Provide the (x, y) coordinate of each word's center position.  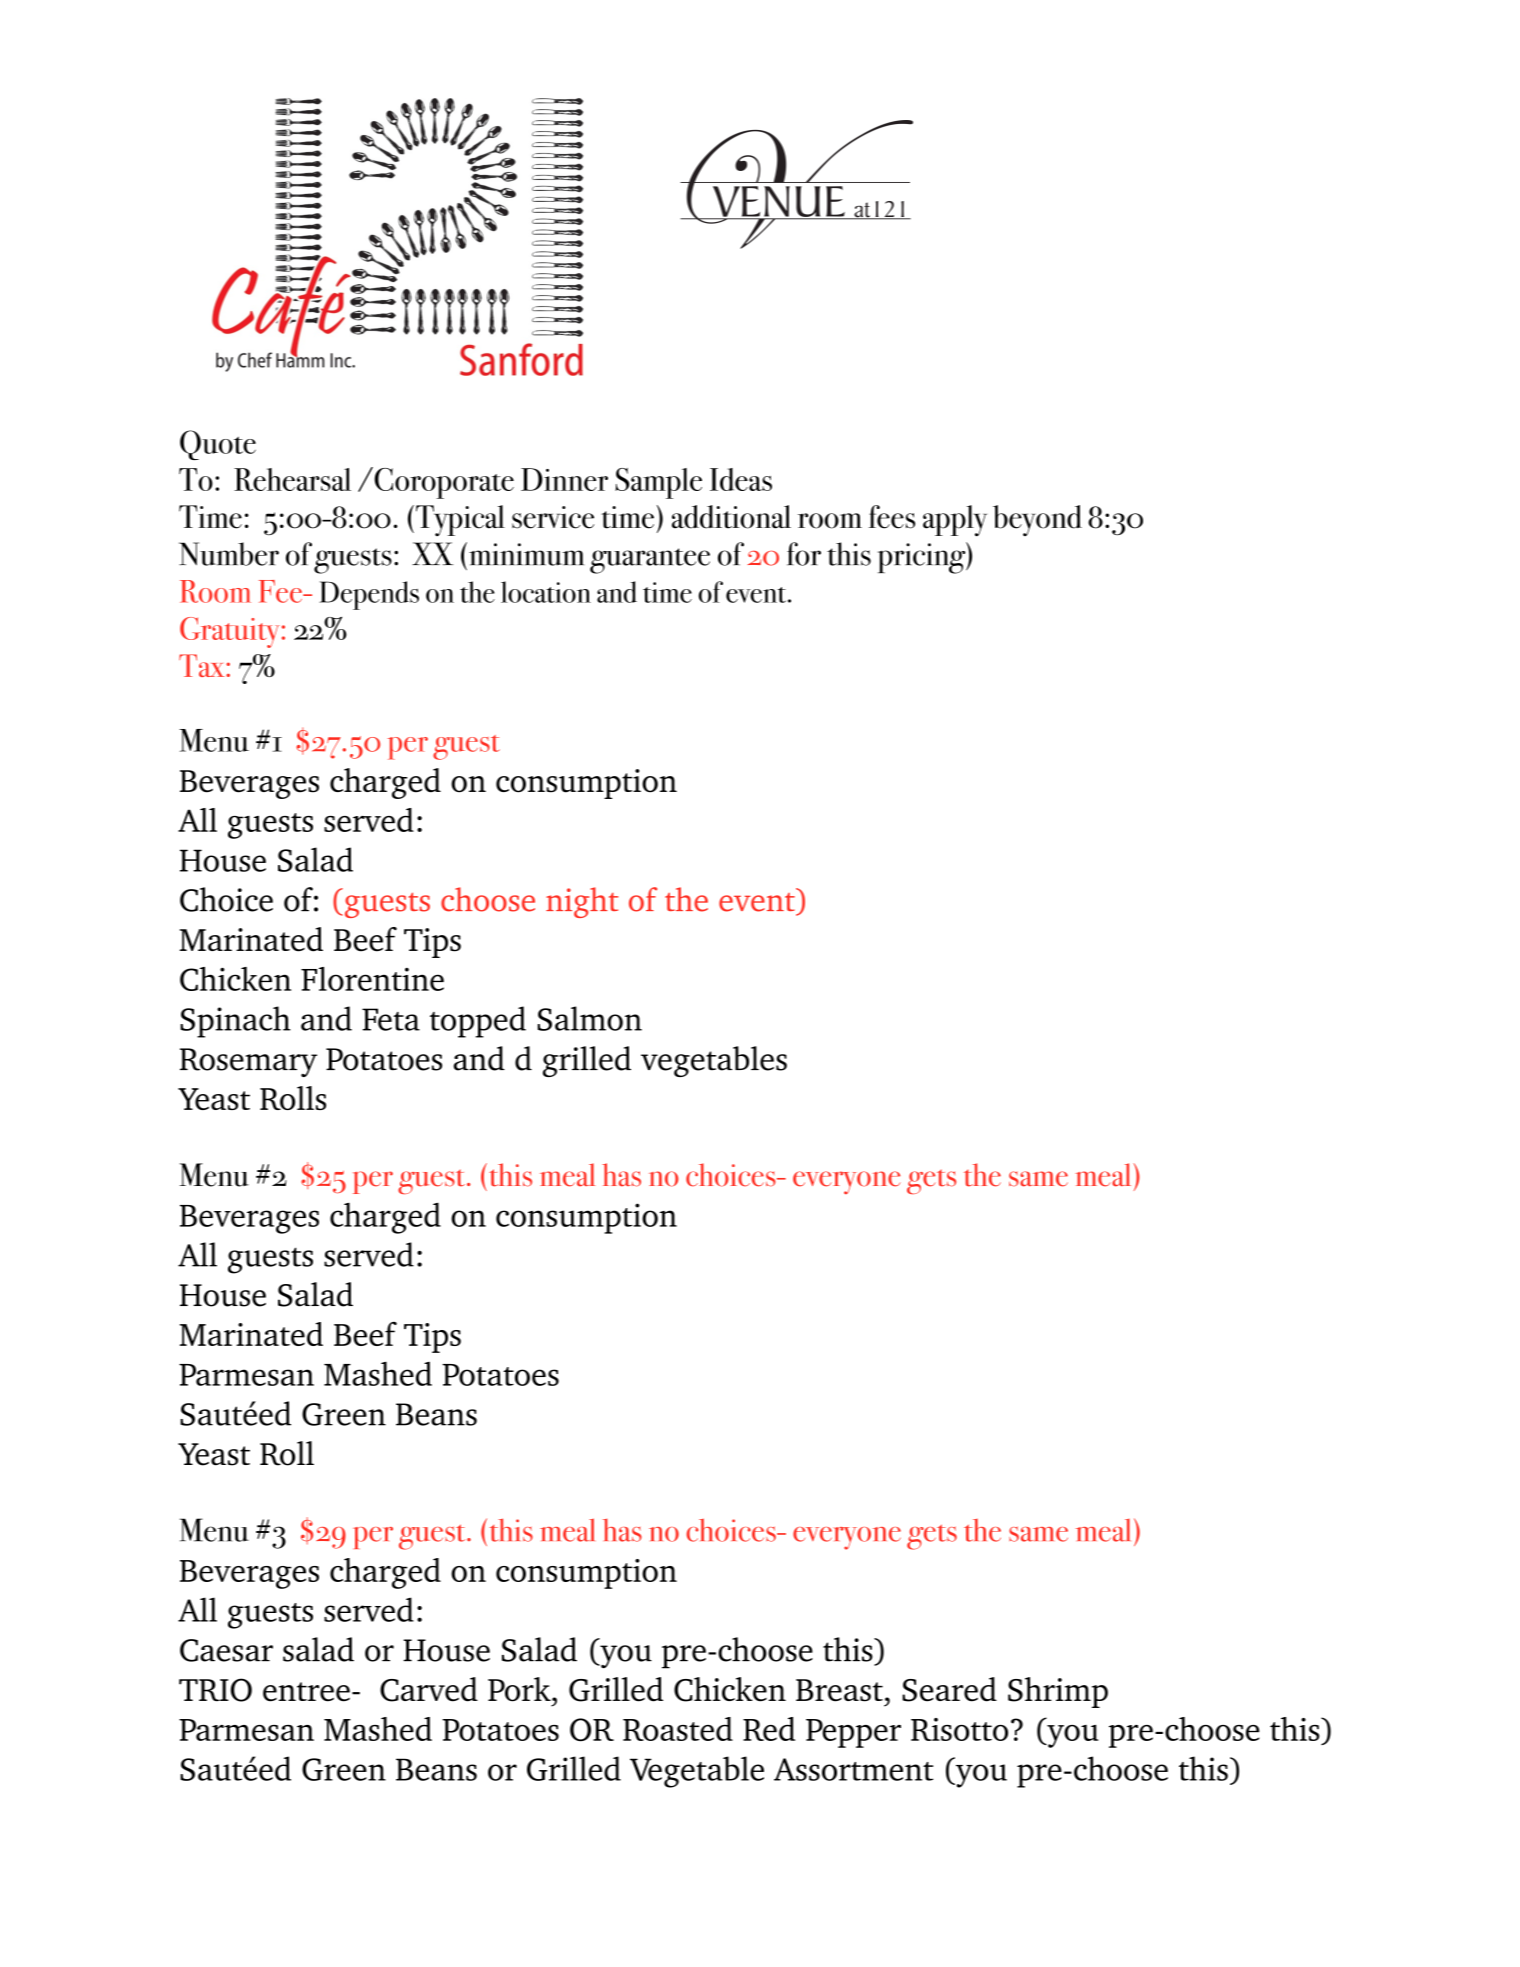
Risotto (959, 1729)
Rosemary (248, 1062)
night (582, 902)
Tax (203, 665)
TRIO (215, 1690)
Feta (391, 1019)
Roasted (678, 1729)
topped (478, 1022)
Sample (658, 483)
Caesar (226, 1650)
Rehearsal (292, 479)
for (804, 554)
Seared (949, 1689)
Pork (520, 1689)
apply (955, 521)
